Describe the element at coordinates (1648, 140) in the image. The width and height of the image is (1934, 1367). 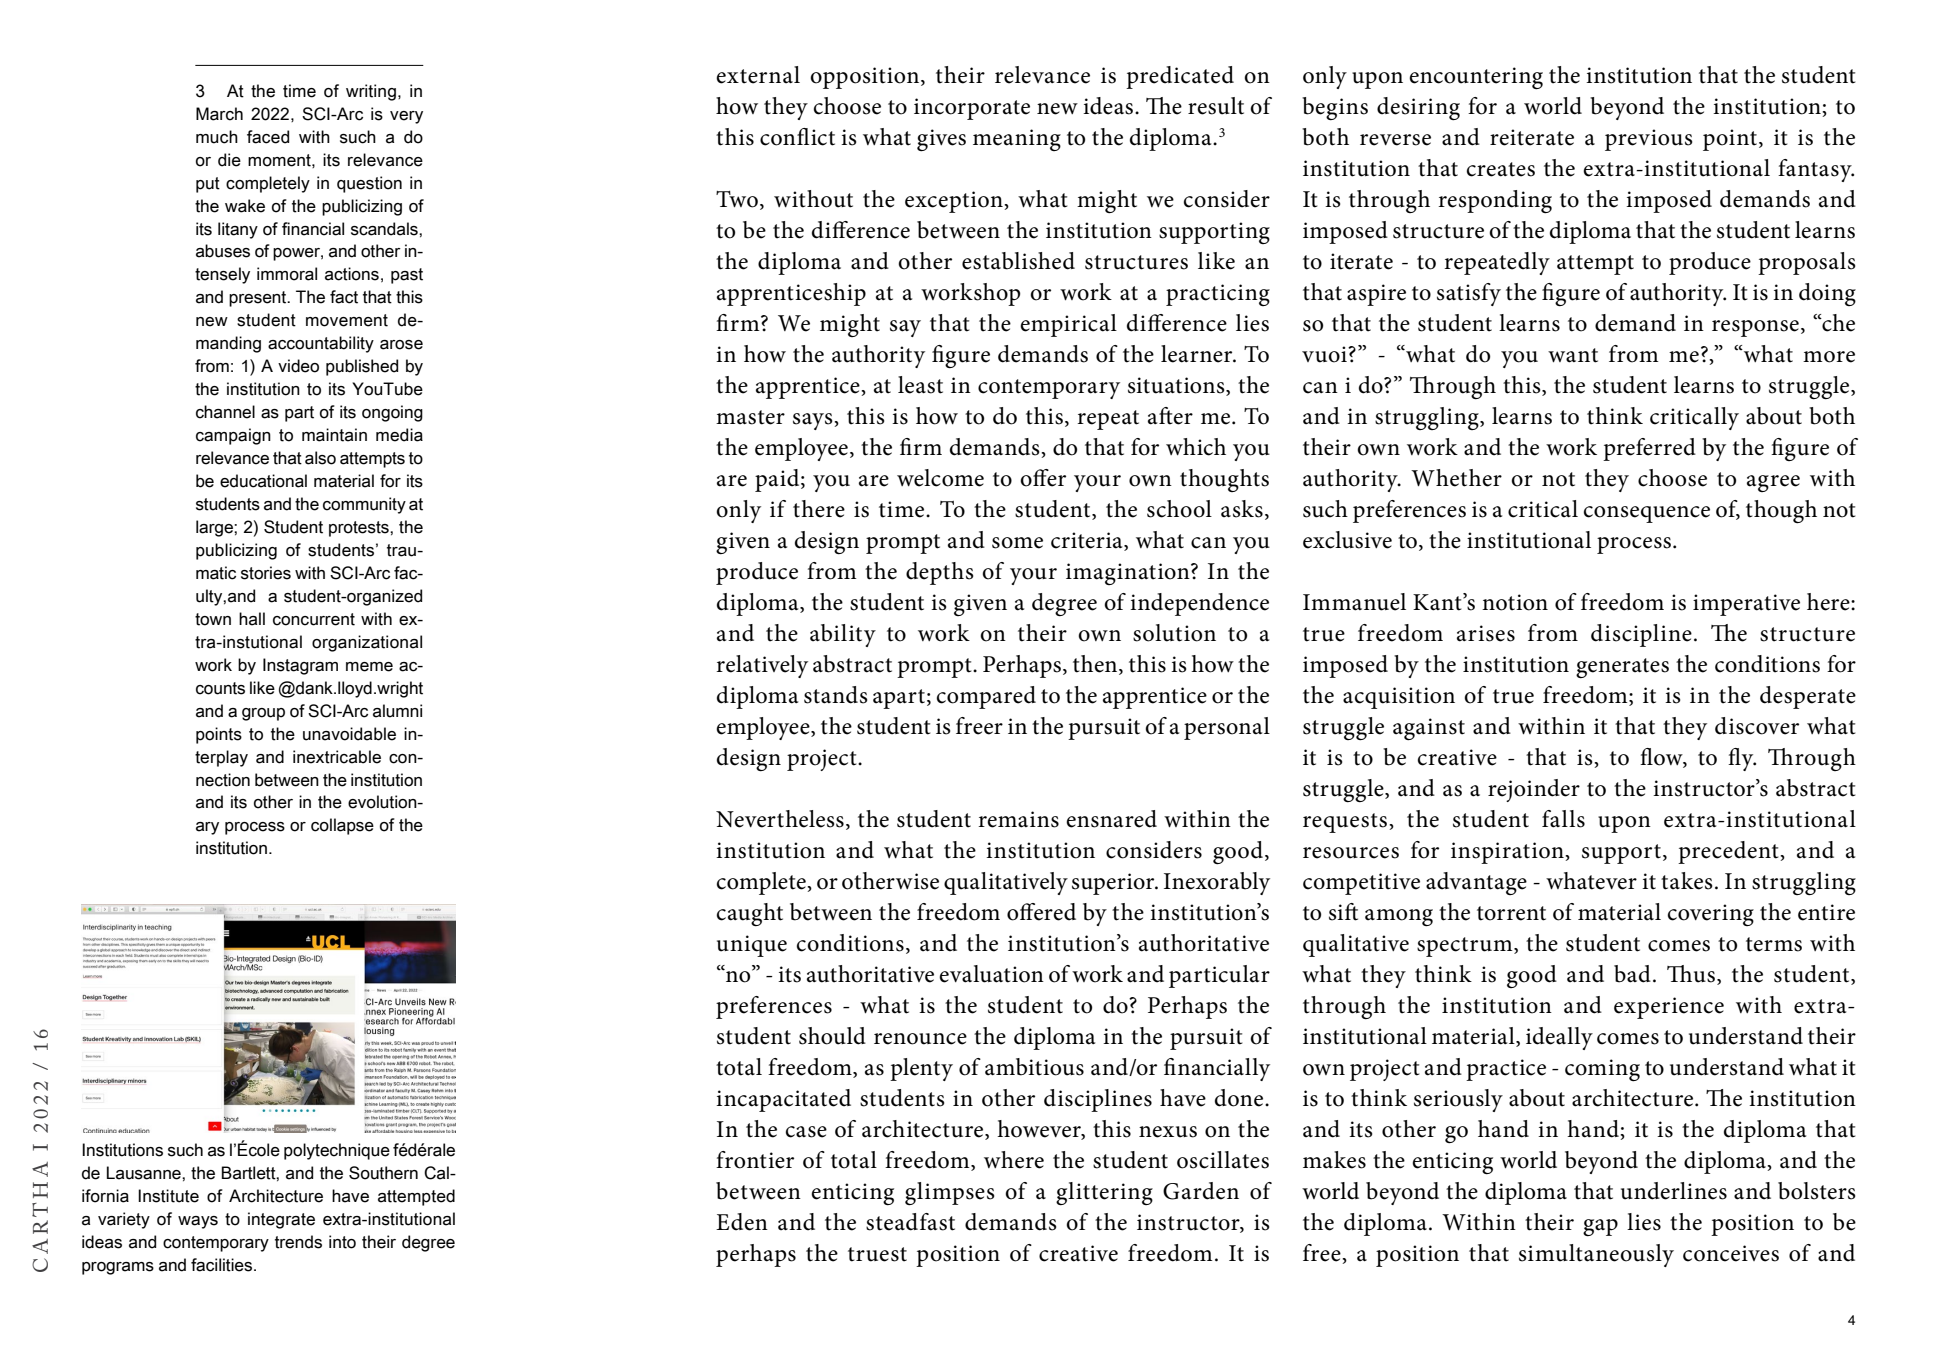
I see `previous` at that location.
